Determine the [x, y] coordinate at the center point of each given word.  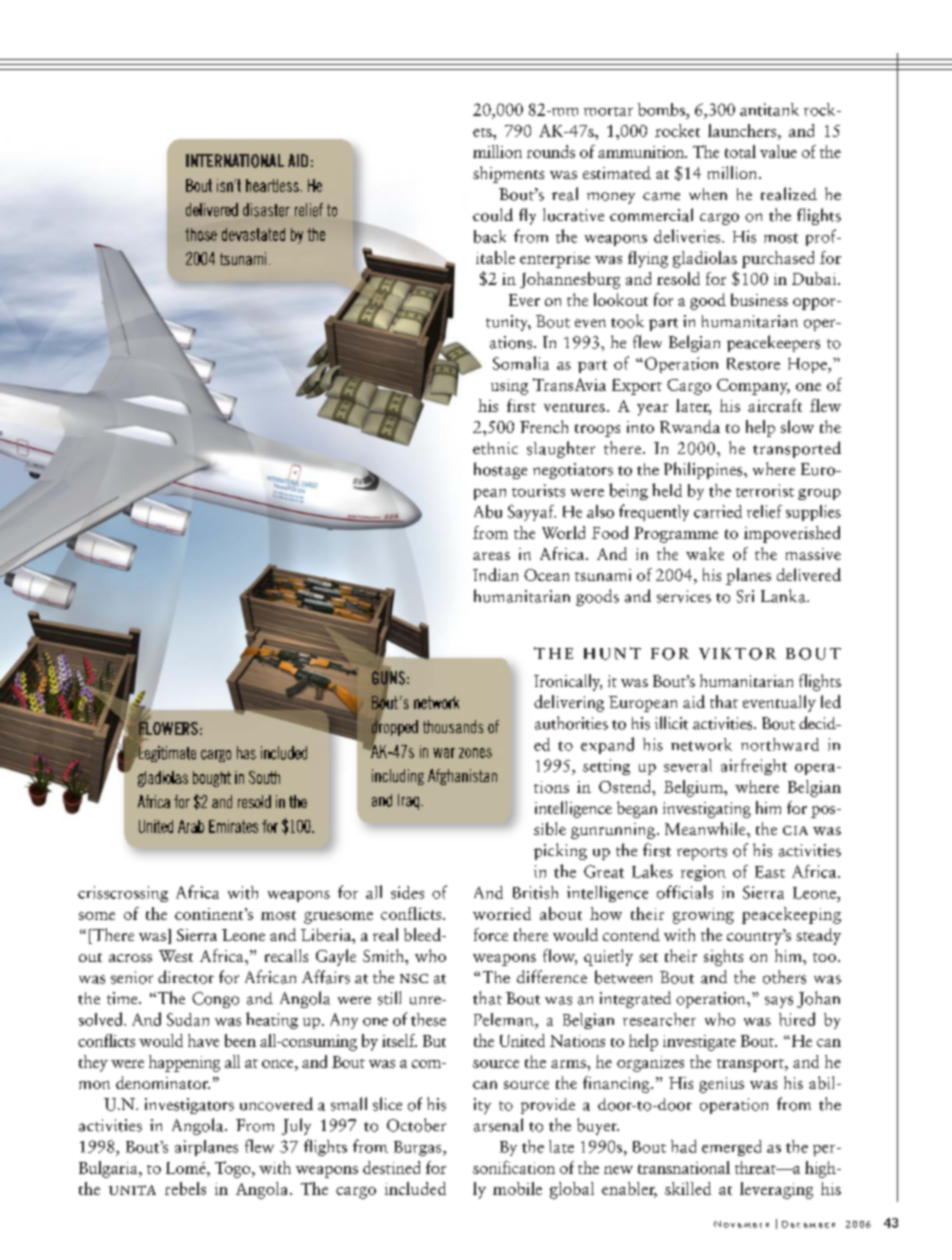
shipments [508, 174]
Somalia [521, 363]
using [509, 387]
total [740, 151]
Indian [495, 574]
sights [723, 957]
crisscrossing [123, 894]
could [493, 215]
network [701, 744]
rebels [185, 1188]
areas [491, 556]
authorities [571, 723]
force [491, 934]
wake [705, 553]
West [176, 956]
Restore [753, 364]
